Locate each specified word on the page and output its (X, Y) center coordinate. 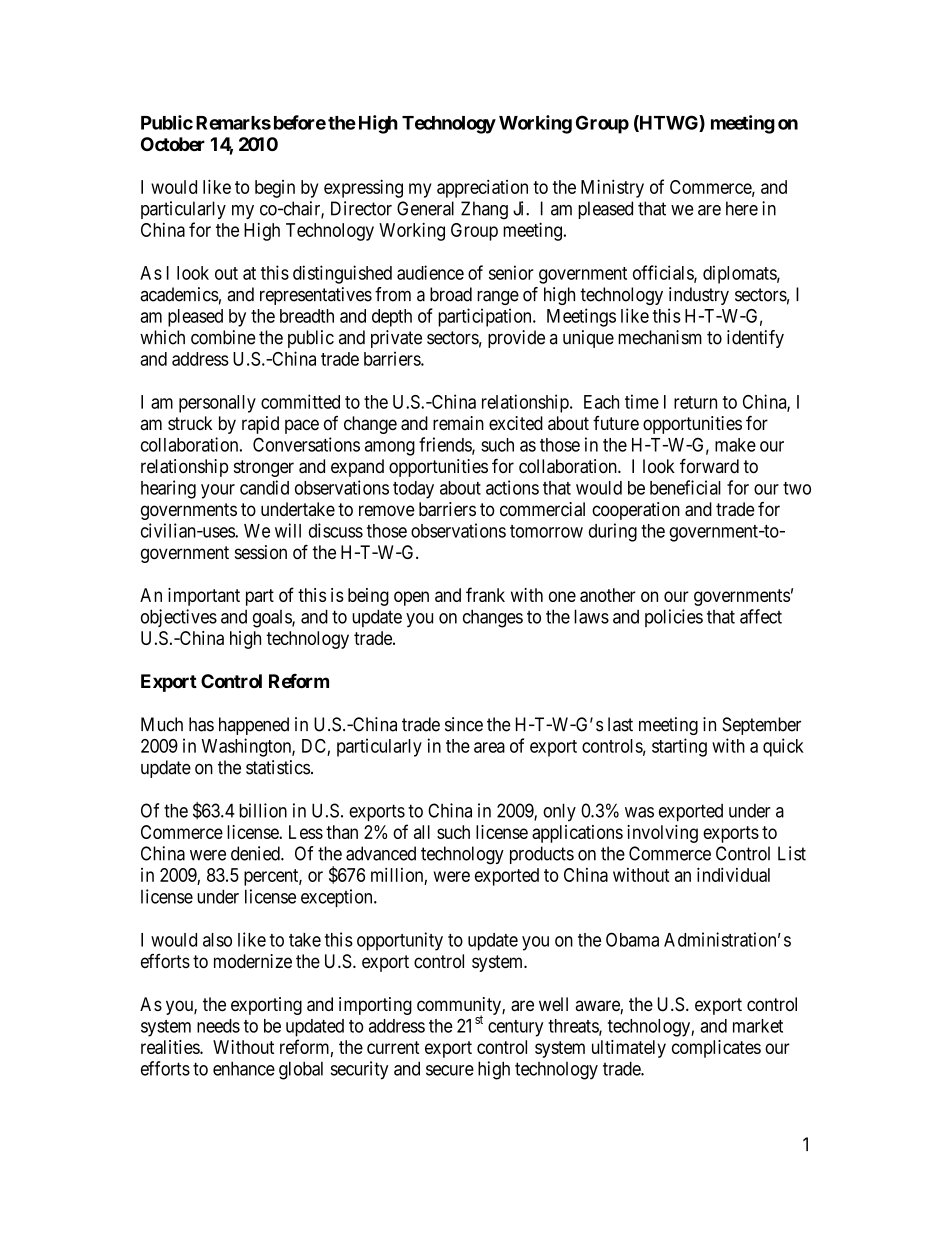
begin (275, 189)
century (515, 1028)
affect (761, 616)
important (204, 597)
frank (485, 594)
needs (218, 1026)
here (742, 208)
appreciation (482, 188)
